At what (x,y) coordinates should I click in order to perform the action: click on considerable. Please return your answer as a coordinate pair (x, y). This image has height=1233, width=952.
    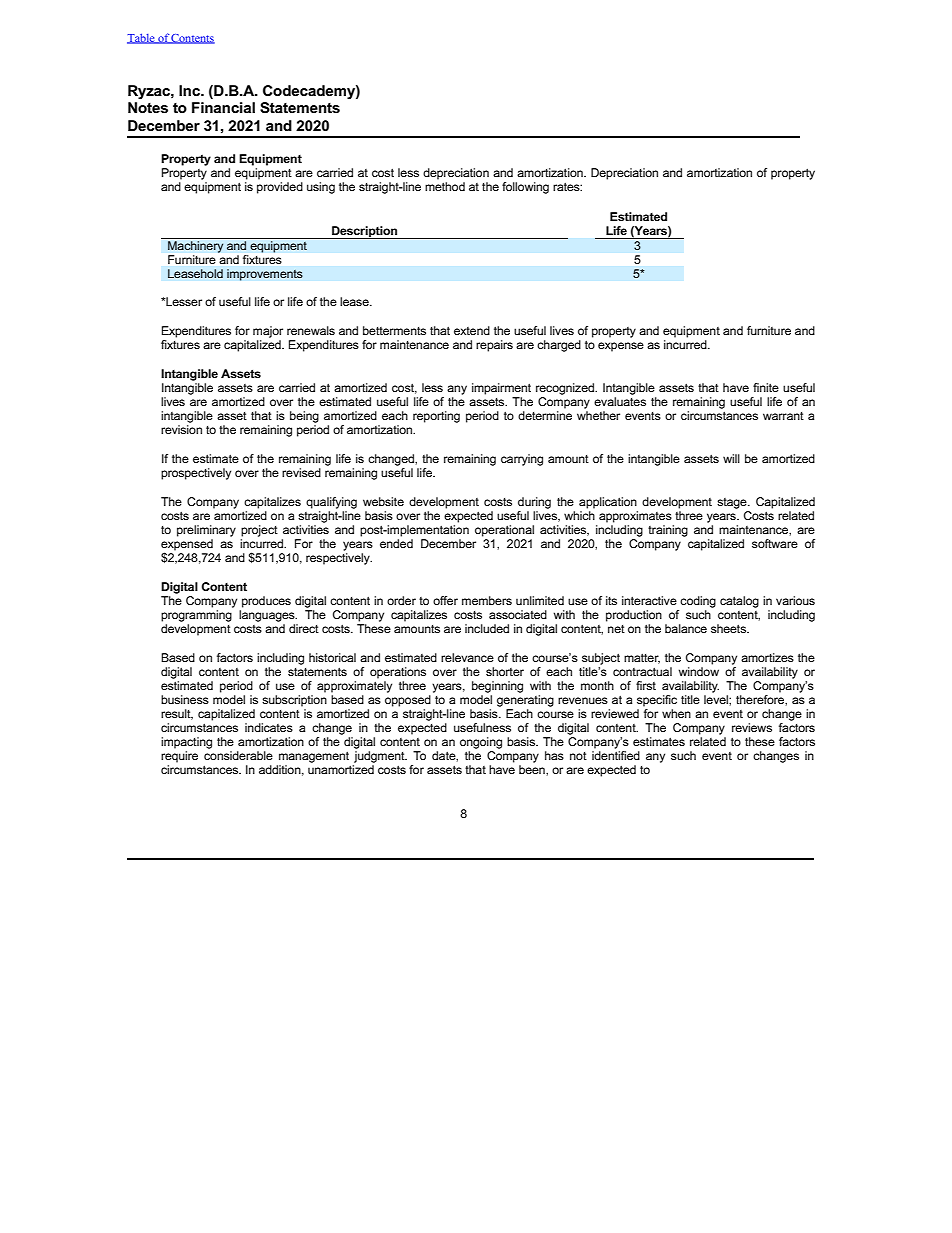
    Looking at the image, I should click on (238, 755).
